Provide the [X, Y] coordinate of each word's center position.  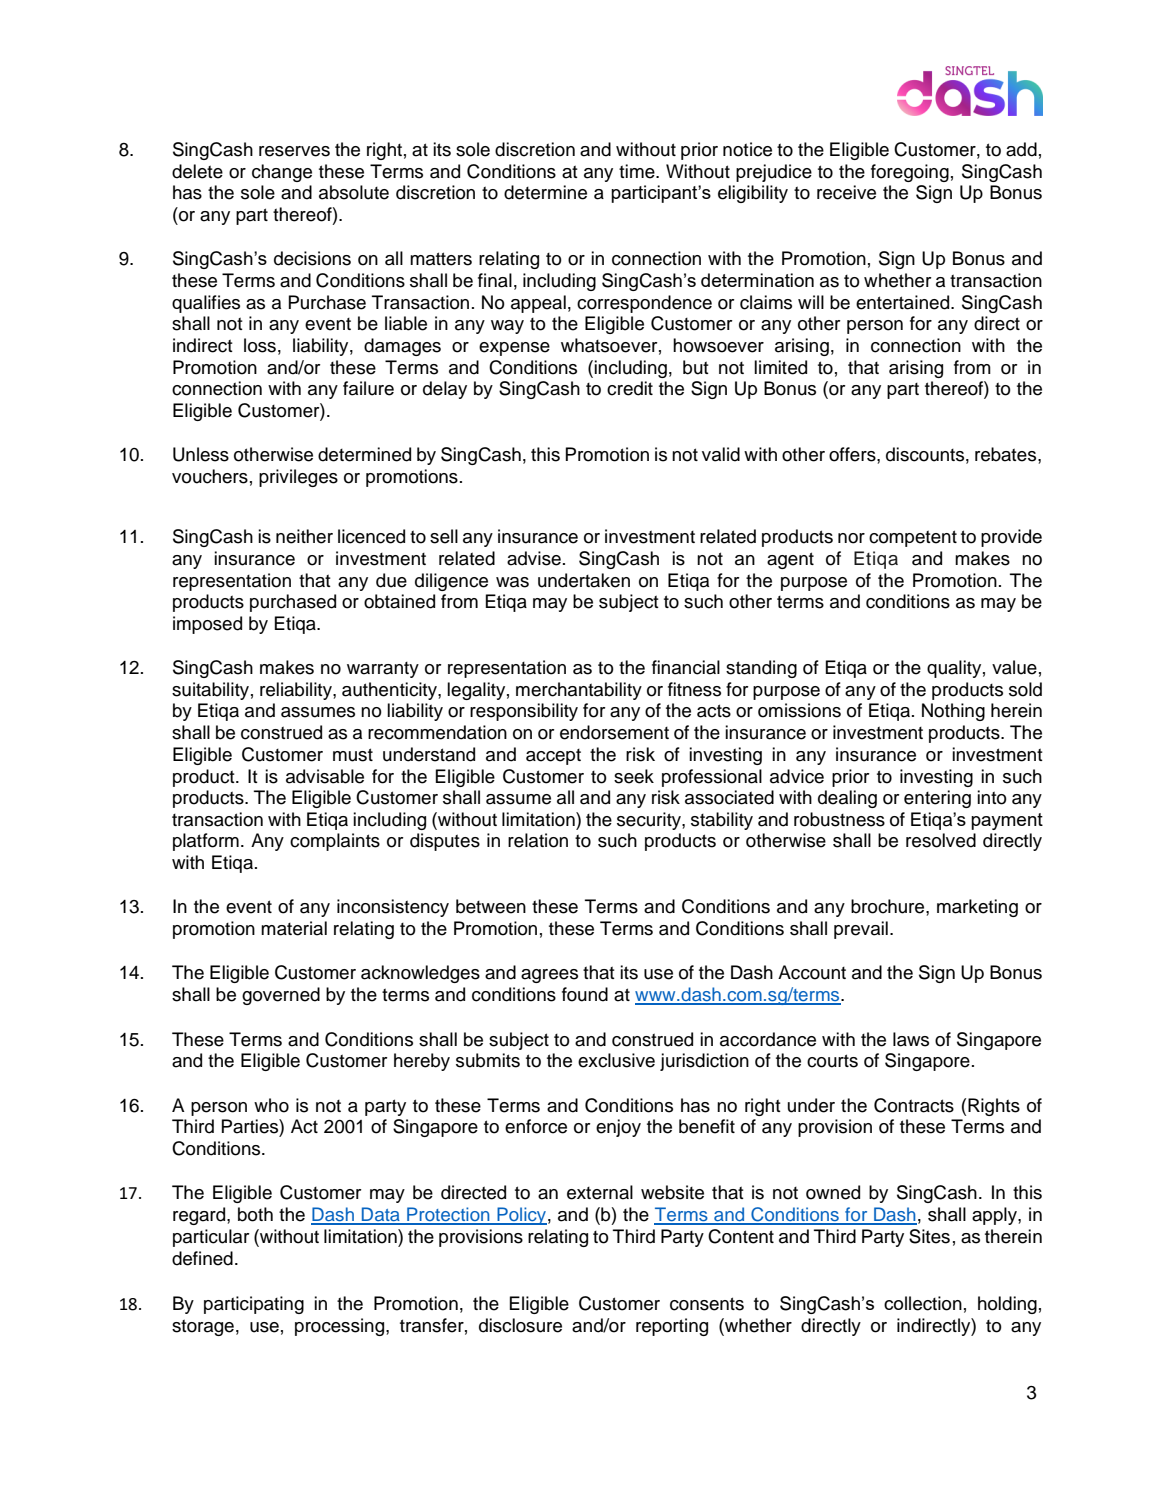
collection [923, 1303]
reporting [672, 1327]
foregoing [910, 173]
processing [341, 1327]
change [282, 173]
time [638, 171]
